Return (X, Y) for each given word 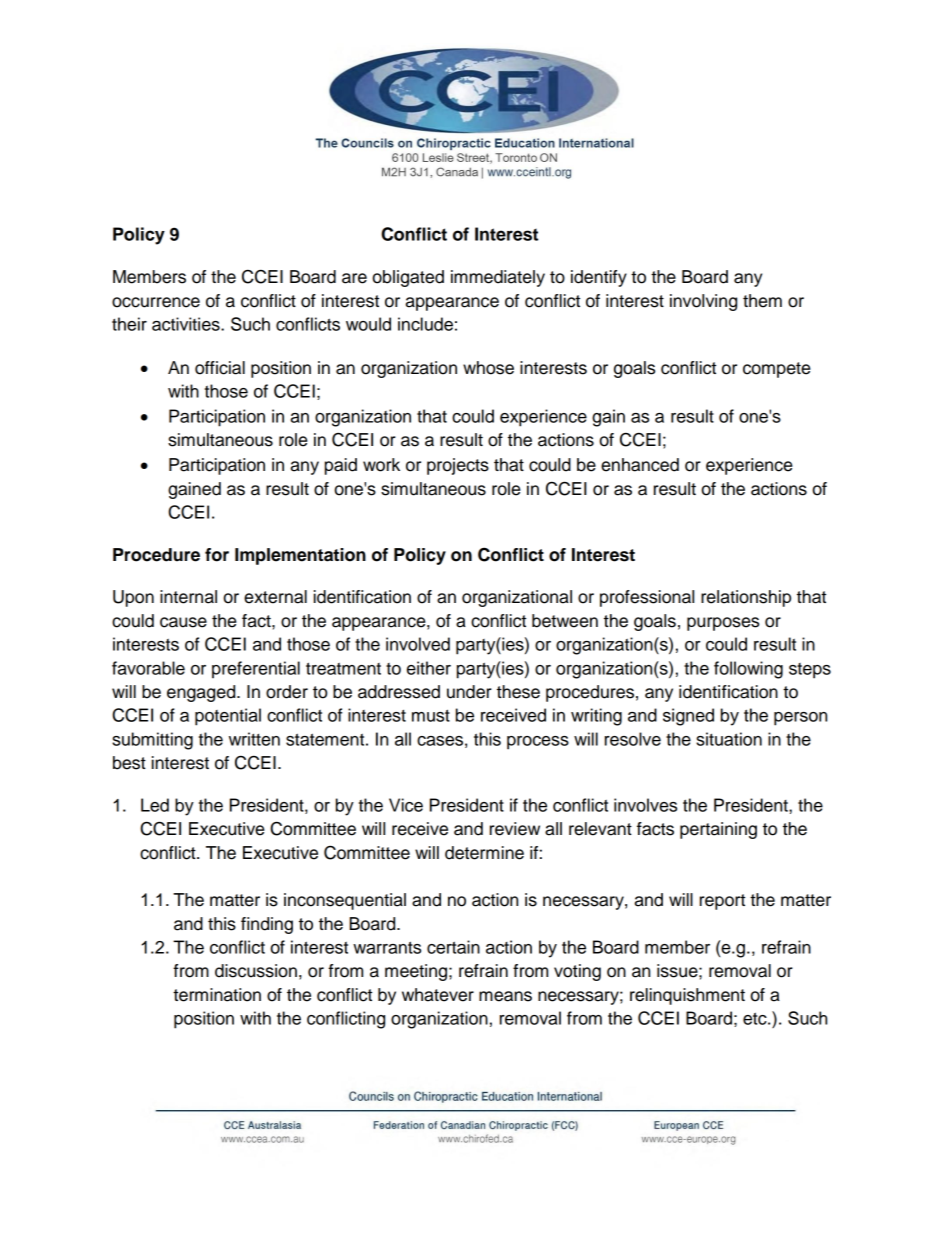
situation (729, 739)
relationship (746, 598)
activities (187, 324)
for (217, 555)
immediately (498, 278)
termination (217, 995)
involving (703, 302)
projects (458, 466)
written (254, 739)
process (538, 743)
